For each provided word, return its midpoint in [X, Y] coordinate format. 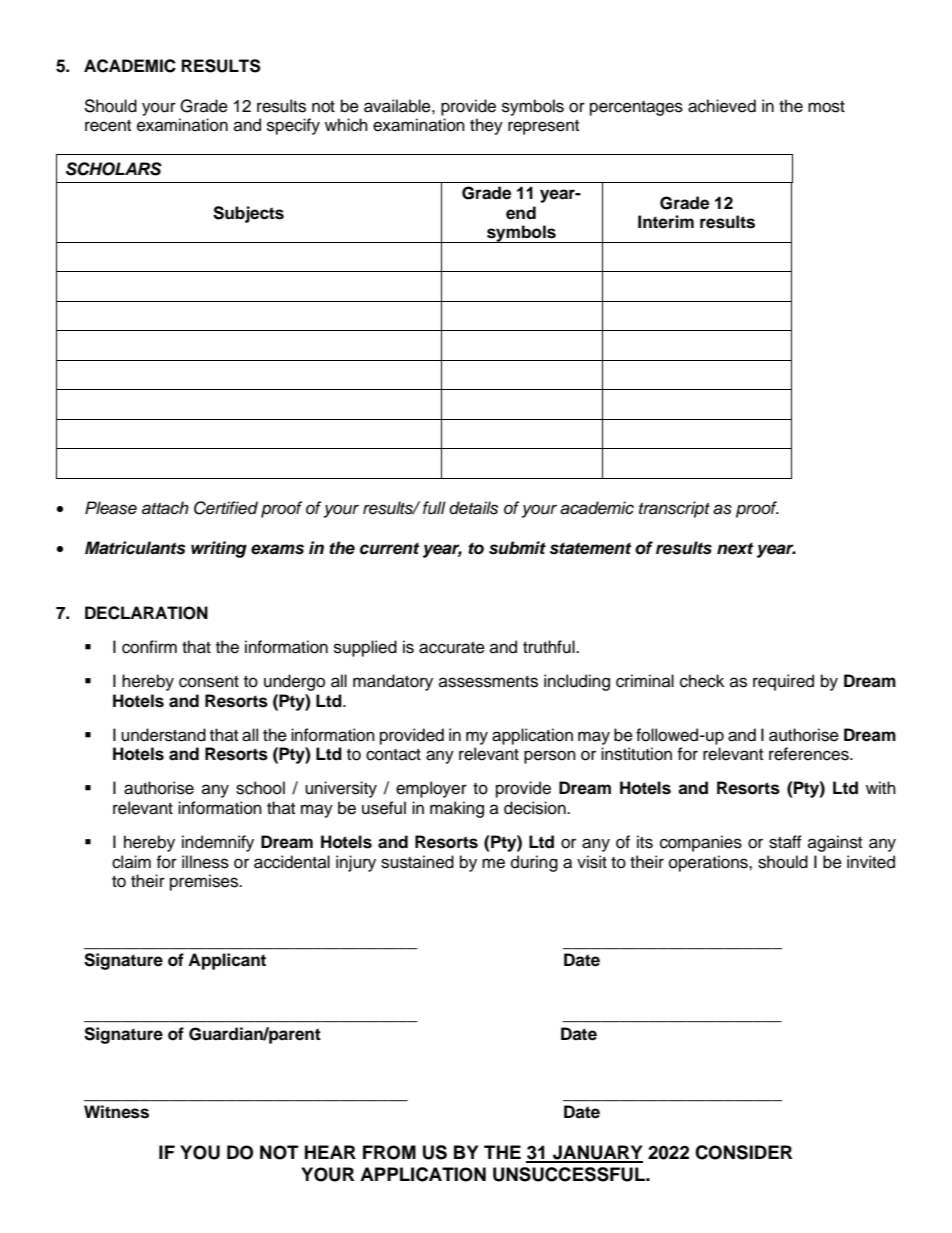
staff [785, 842]
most [826, 107]
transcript [674, 509]
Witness [116, 1112]
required [783, 682]
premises [205, 882]
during [534, 863]
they [486, 126]
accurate [452, 648]
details [473, 508]
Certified [226, 508]
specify [293, 126]
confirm [149, 647]
